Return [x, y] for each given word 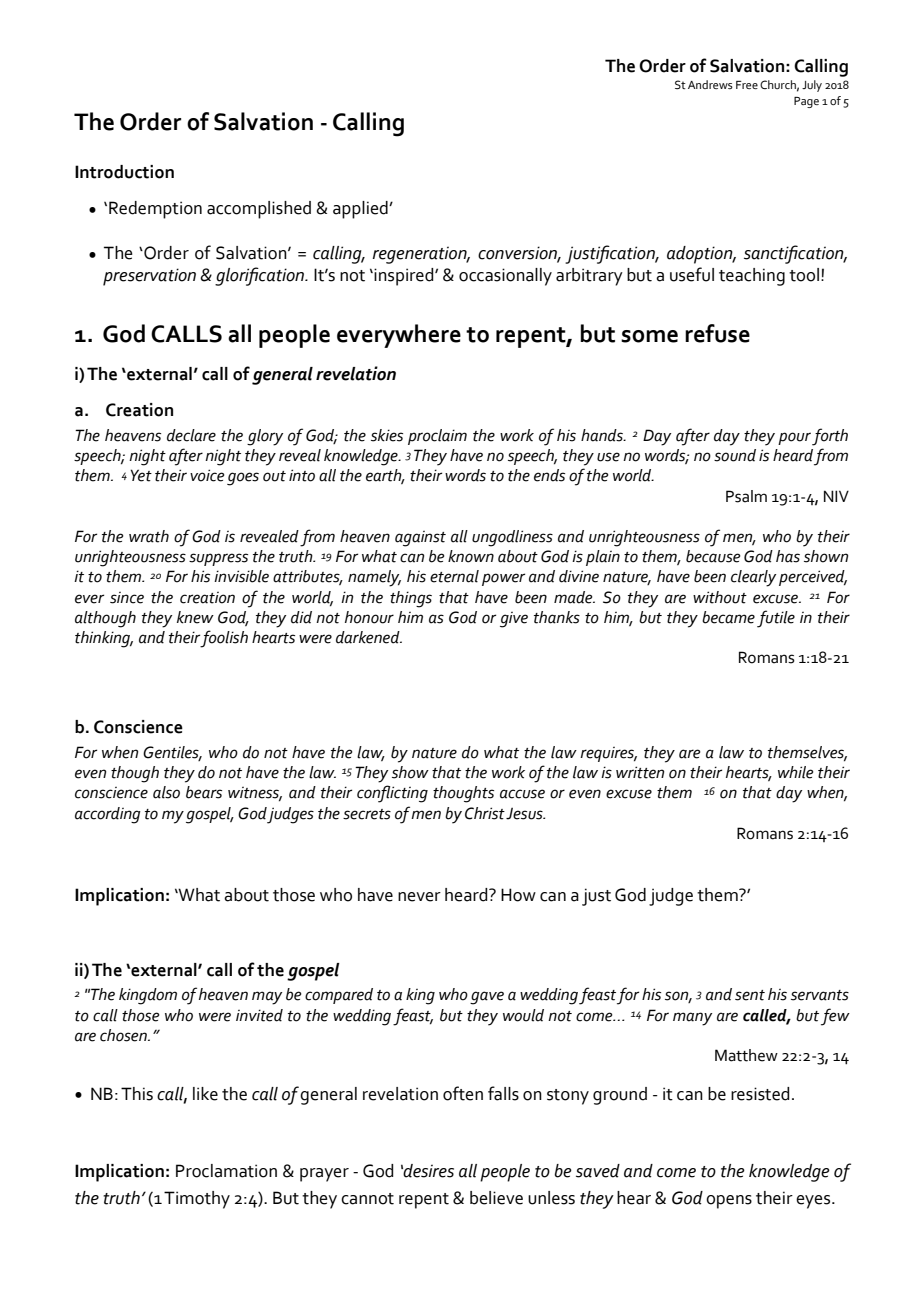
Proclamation [226, 1171]
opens [729, 1202]
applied [361, 210]
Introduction [124, 172]
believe [496, 1198]
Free [747, 85]
